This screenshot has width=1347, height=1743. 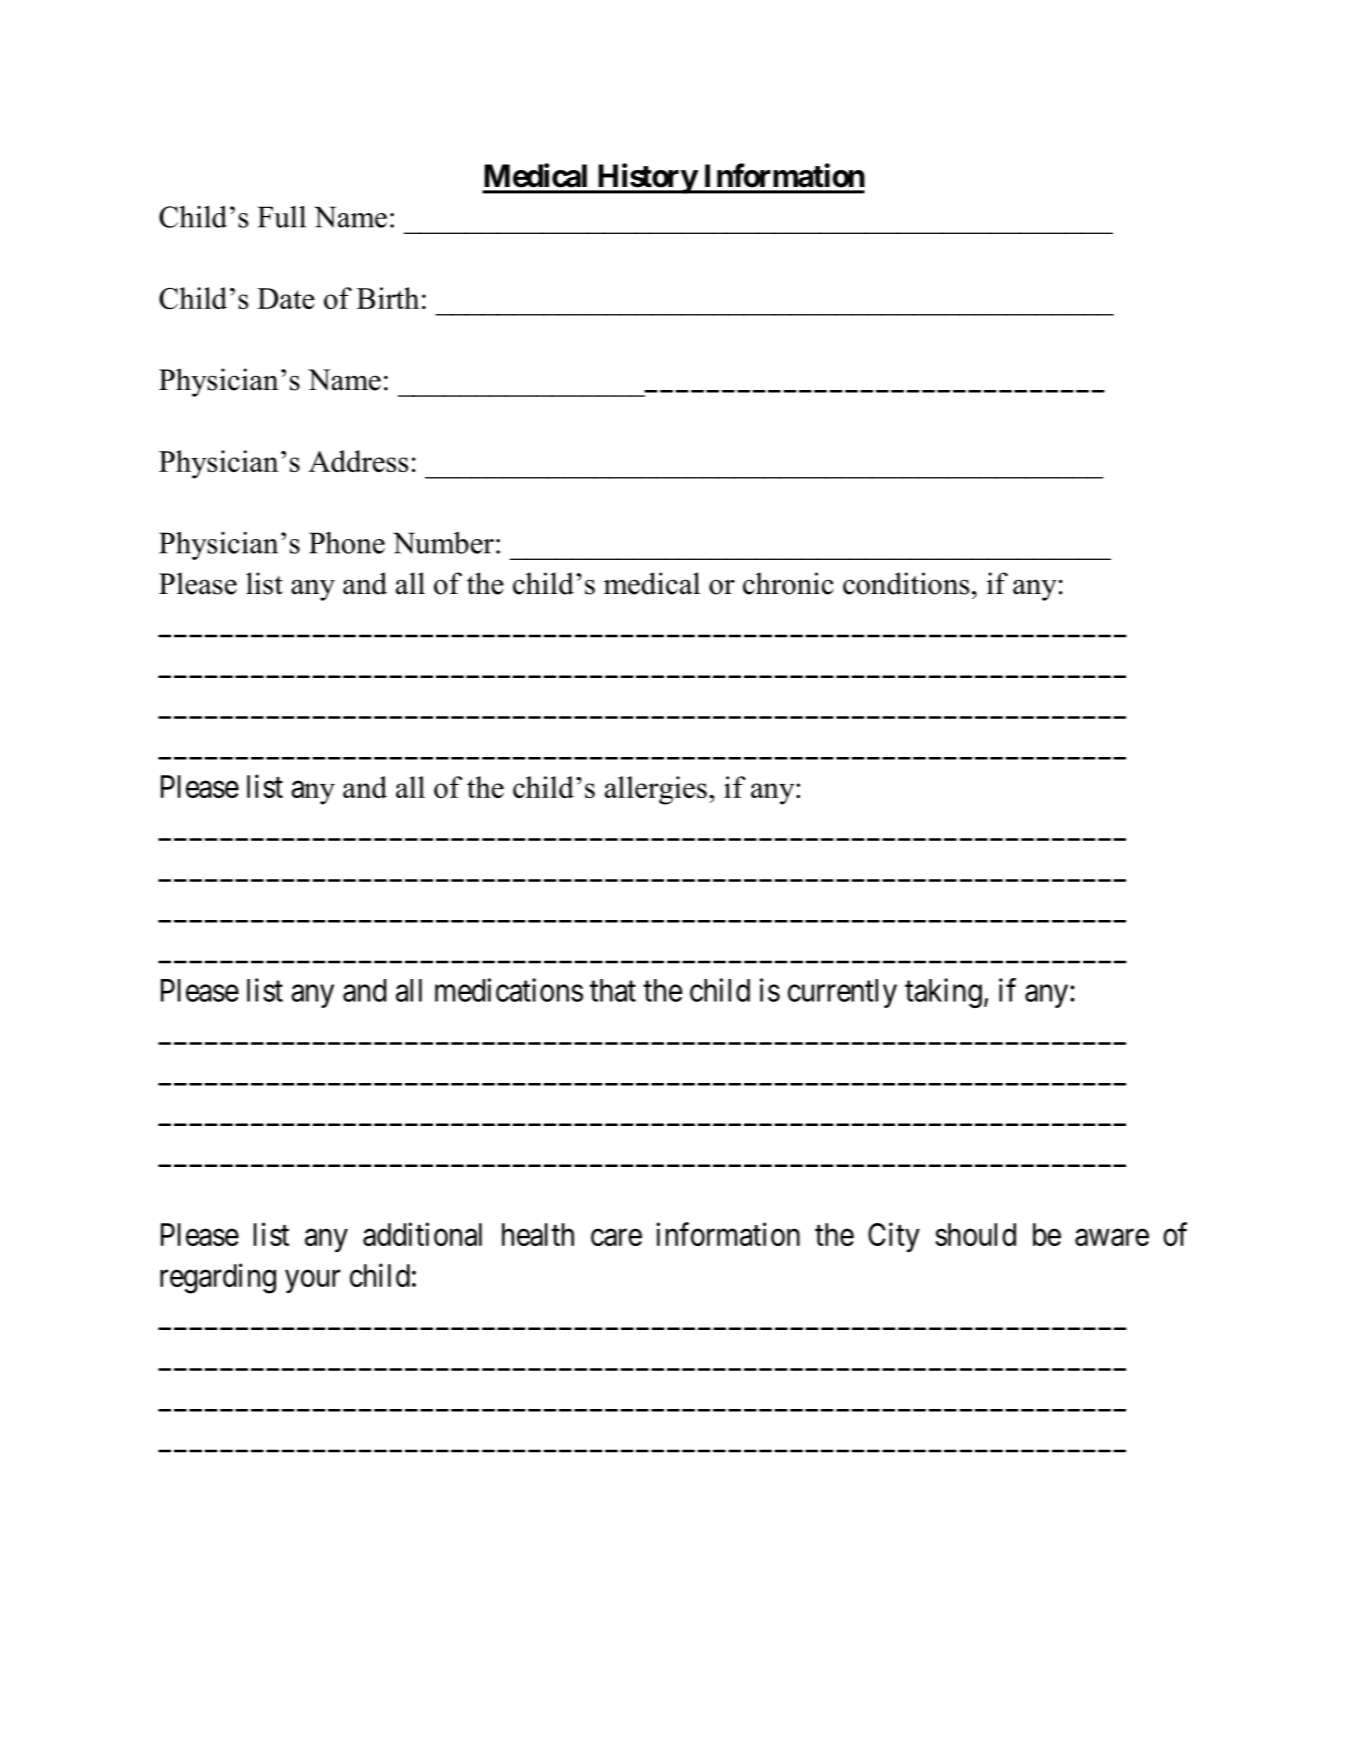 What do you see at coordinates (842, 993) in the screenshot?
I see `currently` at bounding box center [842, 993].
